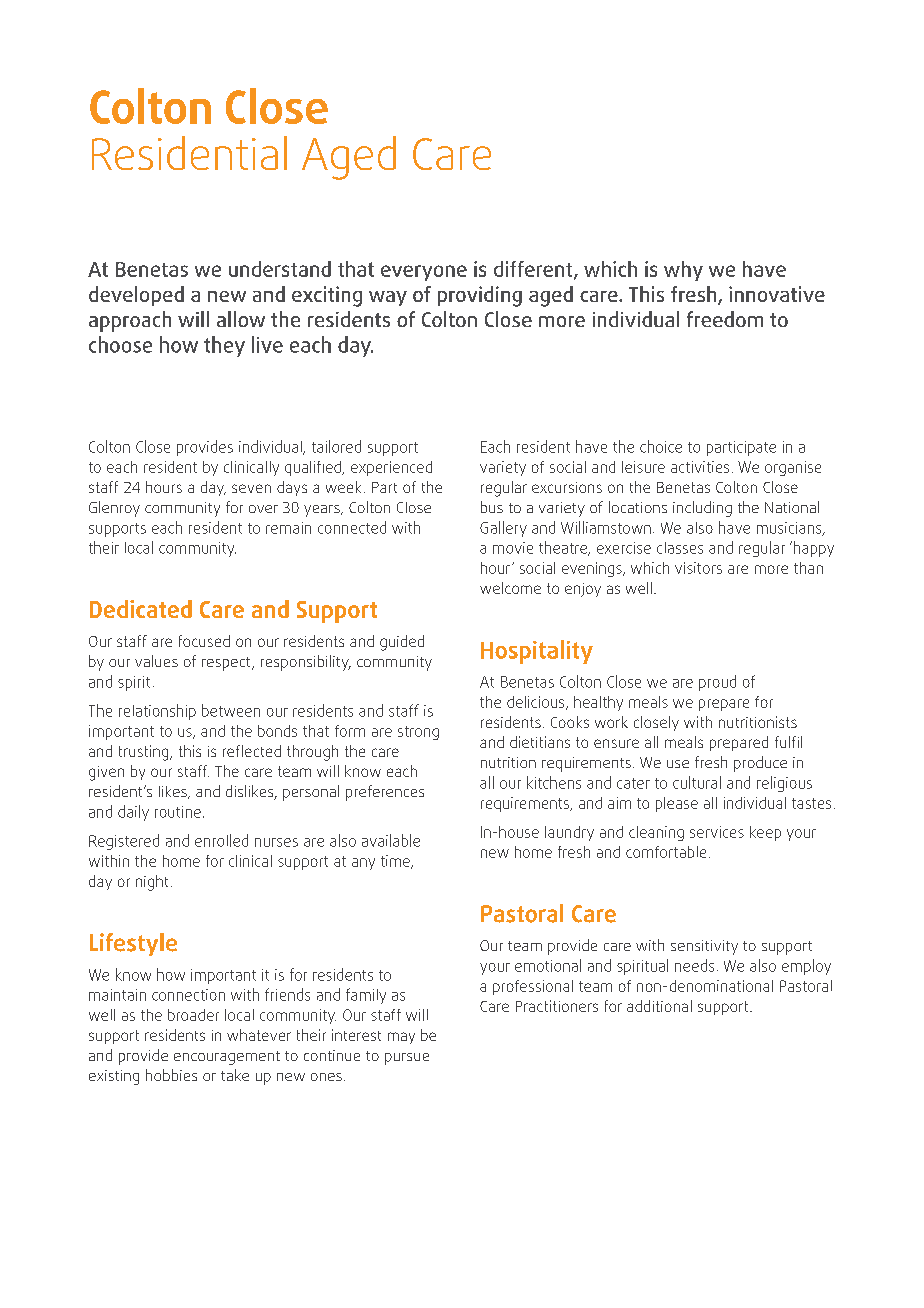 Image resolution: width=924 pixels, height=1308 pixels. What do you see at coordinates (227, 664) in the image?
I see `respect` at bounding box center [227, 664].
